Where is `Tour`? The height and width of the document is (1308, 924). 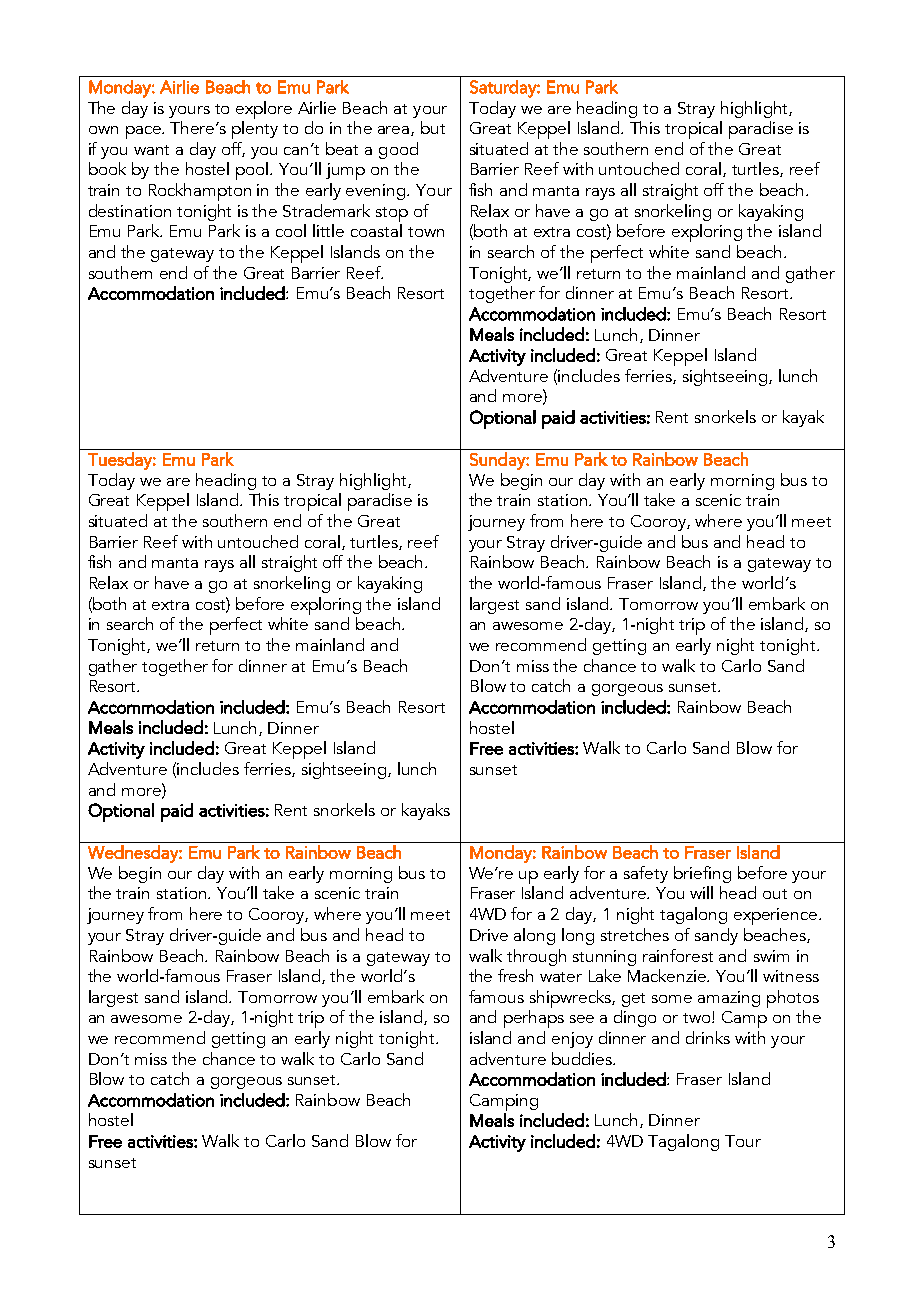 Tour is located at coordinates (743, 1141).
